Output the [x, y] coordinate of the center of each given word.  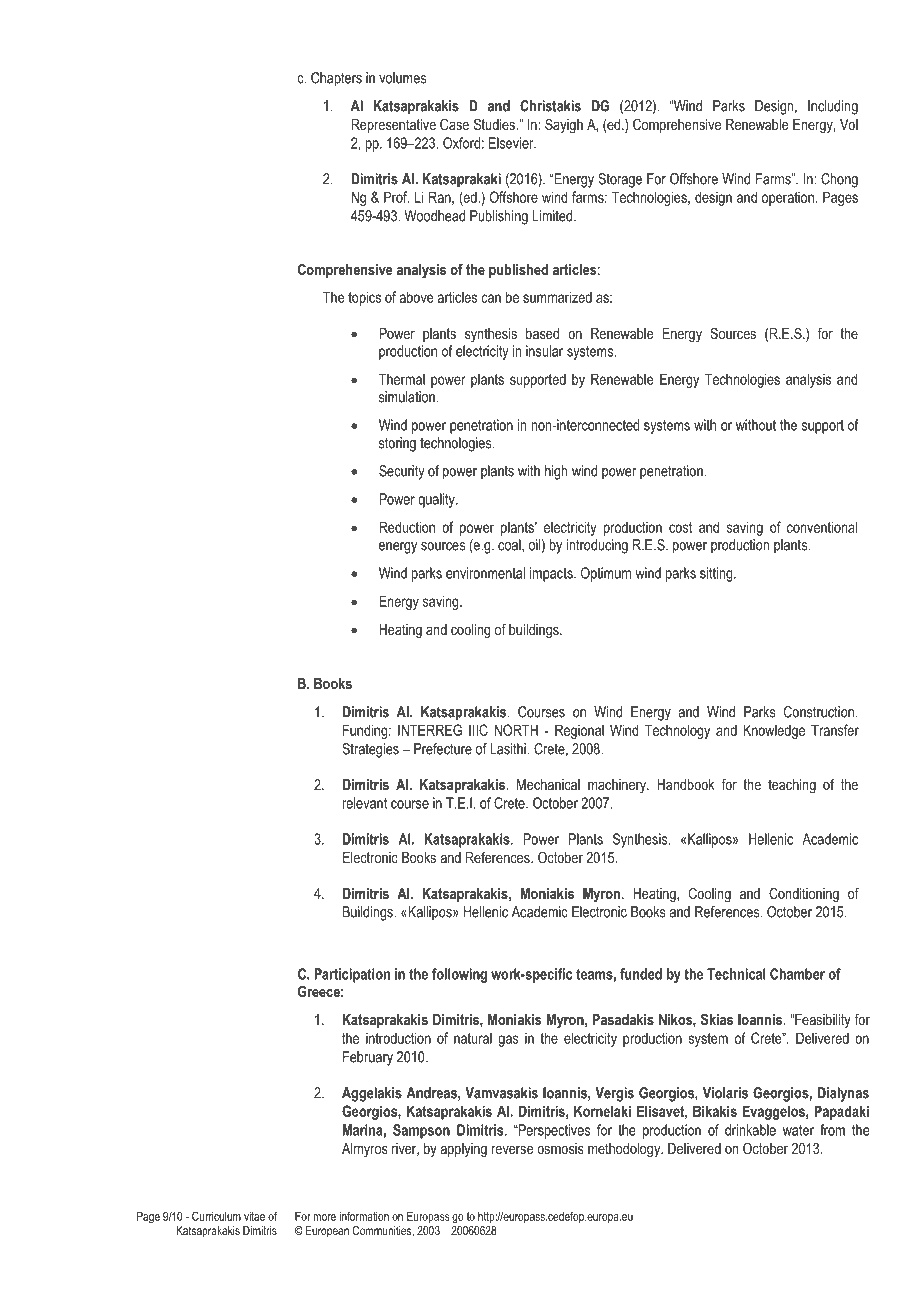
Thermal [402, 379]
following [459, 975]
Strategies [370, 750]
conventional [822, 527]
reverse [513, 1150]
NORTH [516, 730]
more [324, 1217]
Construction [819, 712]
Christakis [550, 106]
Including [833, 107]
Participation [352, 975]
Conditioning [804, 895]
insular [544, 351]
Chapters [336, 79]
